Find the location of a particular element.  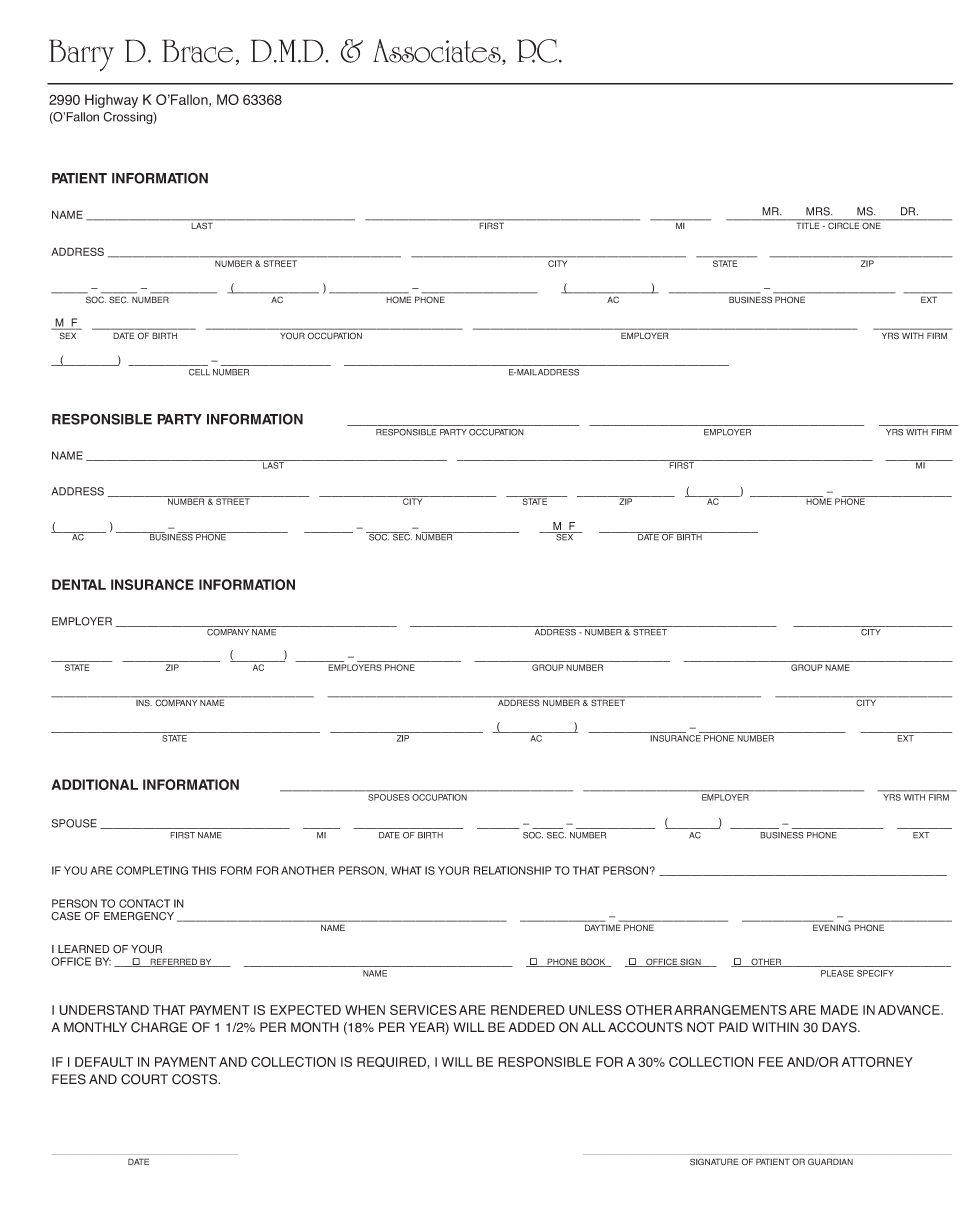

Associates is located at coordinates (438, 52).
